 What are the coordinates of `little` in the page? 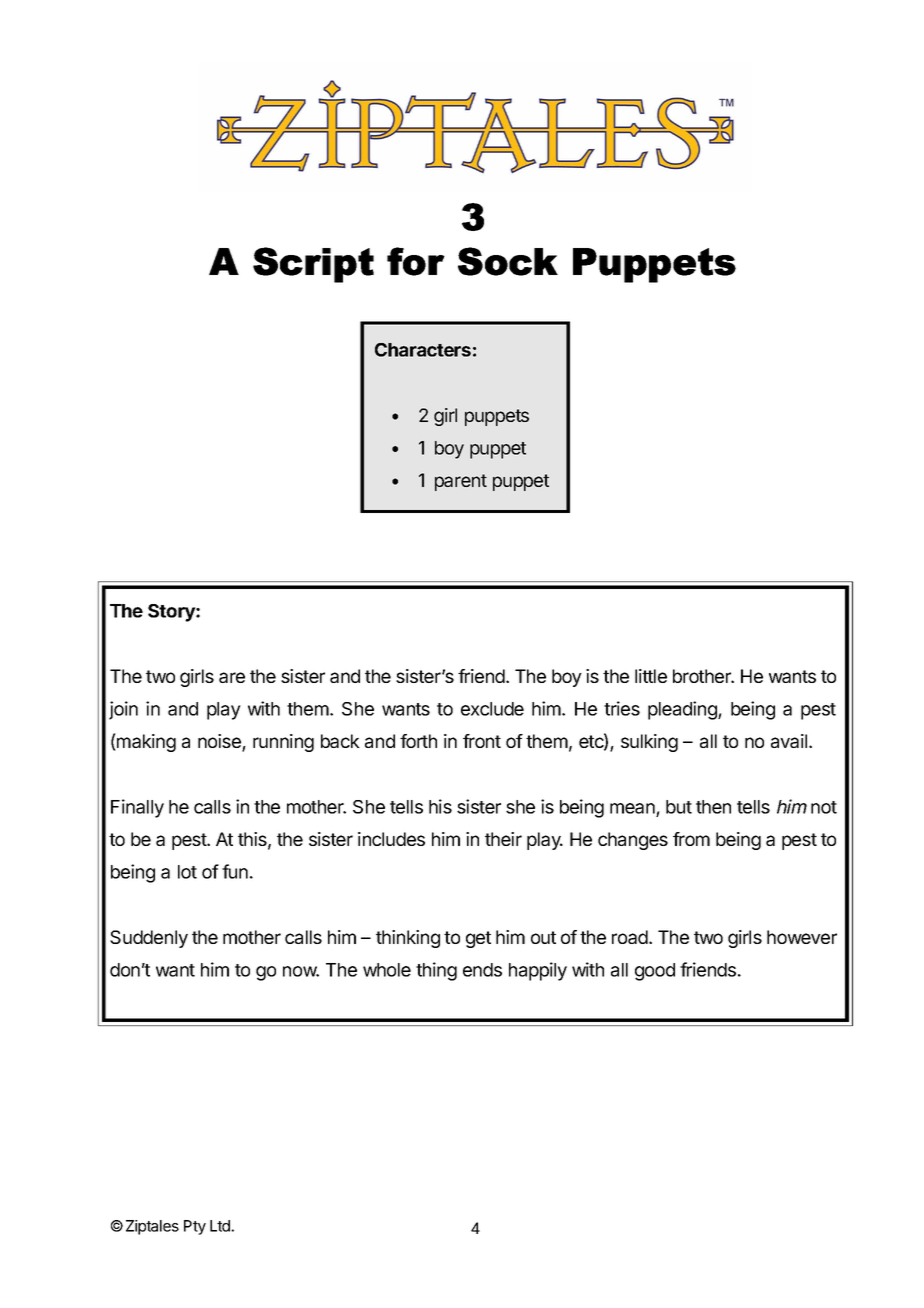 It's located at (651, 676).
